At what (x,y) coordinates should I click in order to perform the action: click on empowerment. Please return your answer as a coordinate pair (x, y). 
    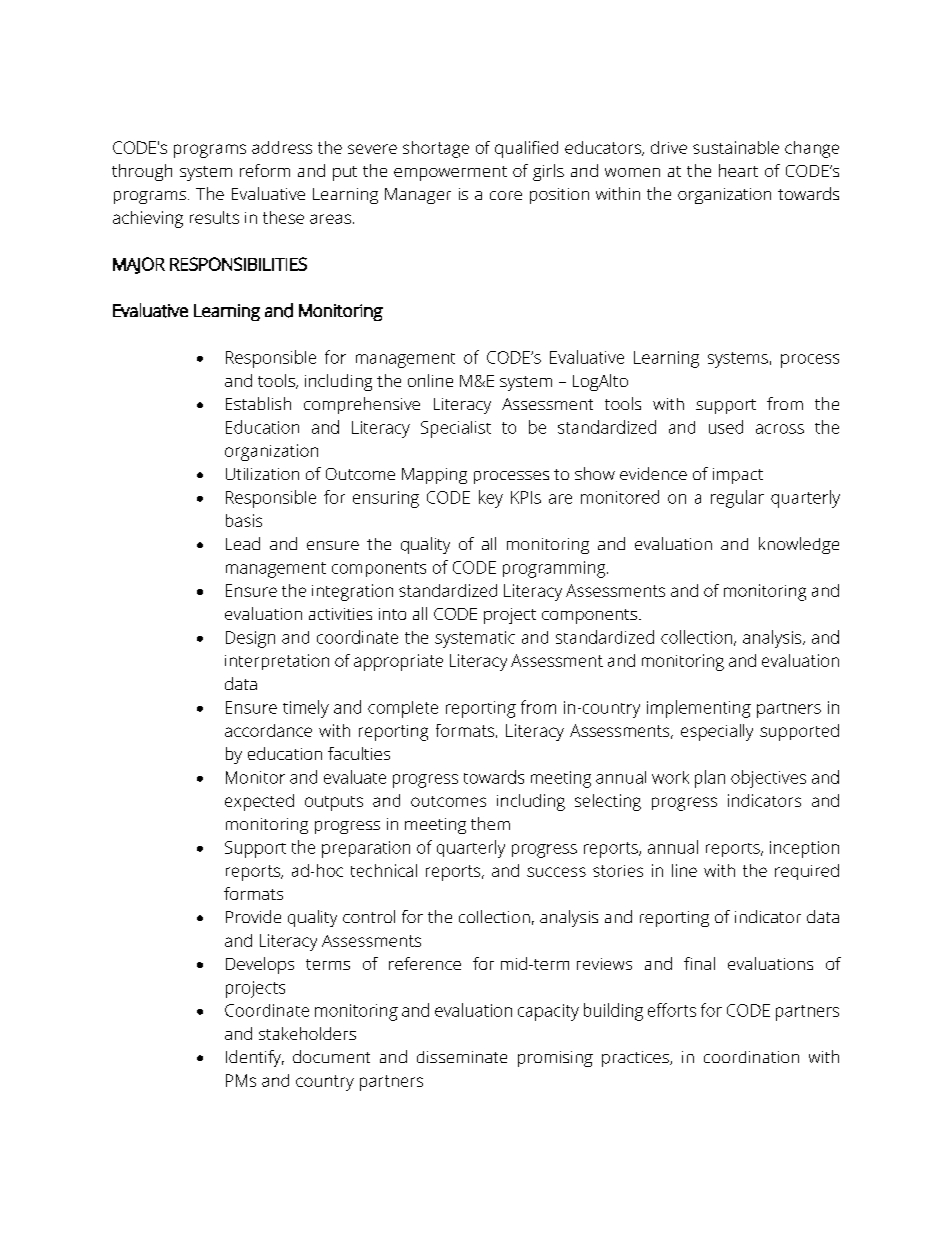
    Looking at the image, I should click on (450, 173).
